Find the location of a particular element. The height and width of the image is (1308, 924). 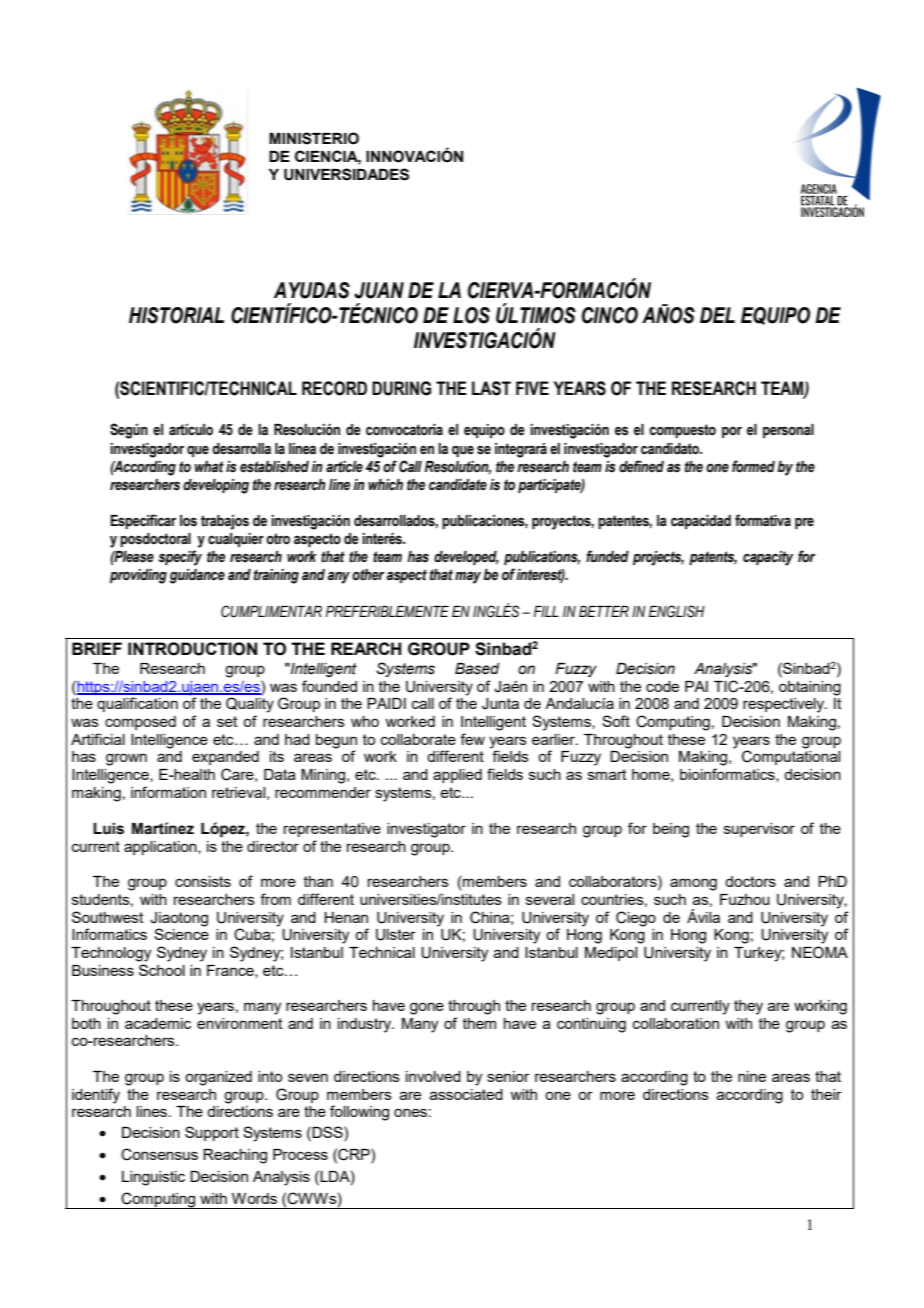

Linguistic is located at coordinates (153, 1178).
